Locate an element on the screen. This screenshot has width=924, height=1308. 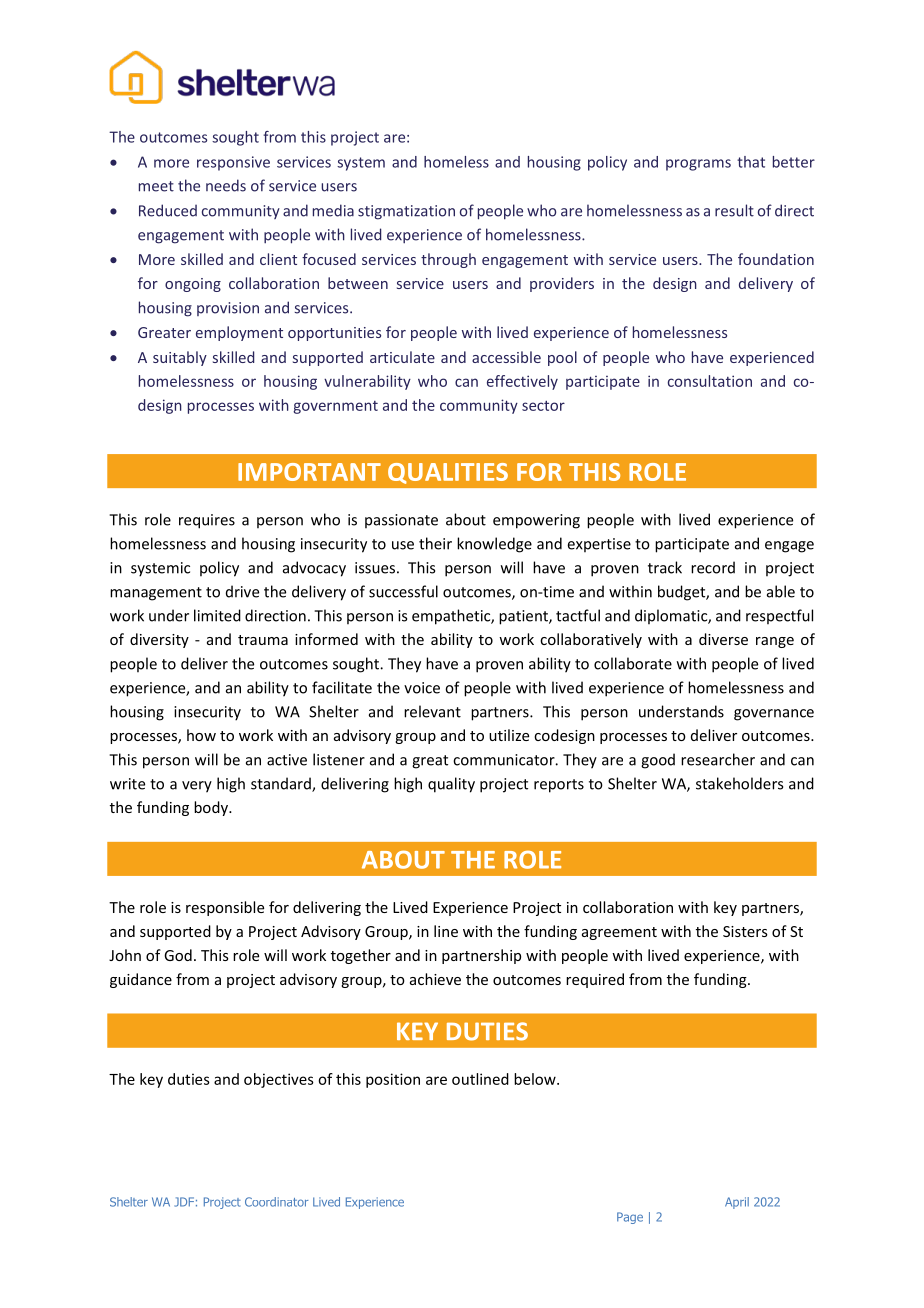
how is located at coordinates (201, 735).
